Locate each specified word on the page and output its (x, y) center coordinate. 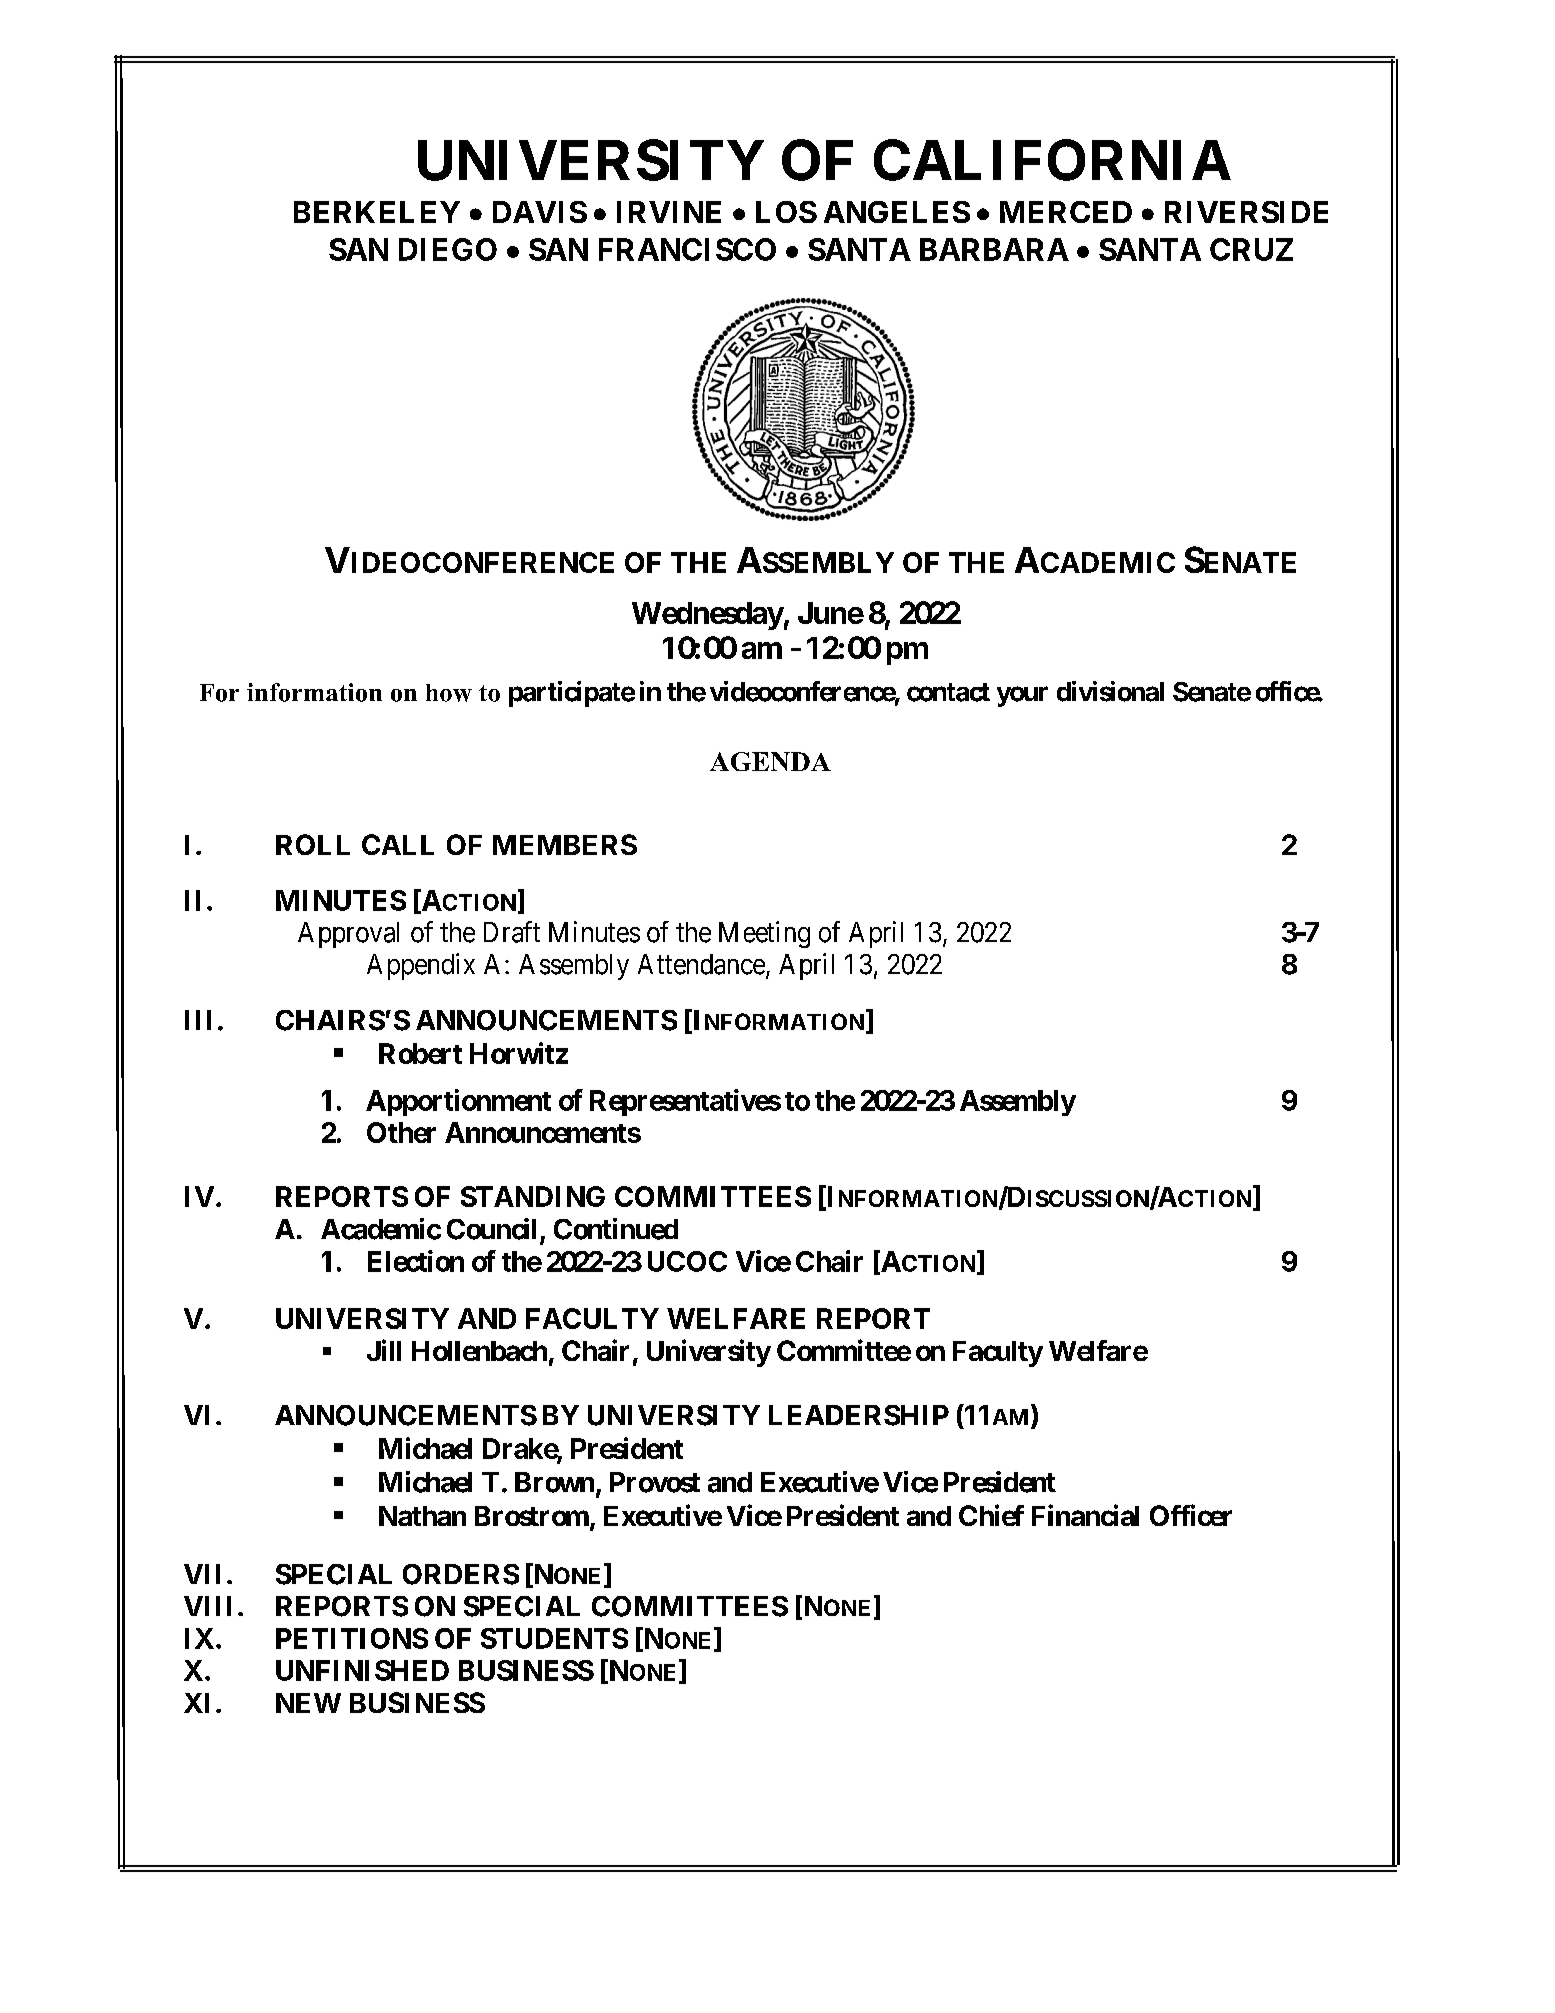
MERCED (1066, 212)
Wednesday (708, 616)
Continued (616, 1229)
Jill (384, 1350)
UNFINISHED (362, 1670)
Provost (655, 1482)
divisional (1110, 691)
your (1022, 696)
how (449, 693)
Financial (1085, 1515)
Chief (991, 1515)
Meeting (764, 934)
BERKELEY (377, 212)
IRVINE (669, 212)
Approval (348, 935)
